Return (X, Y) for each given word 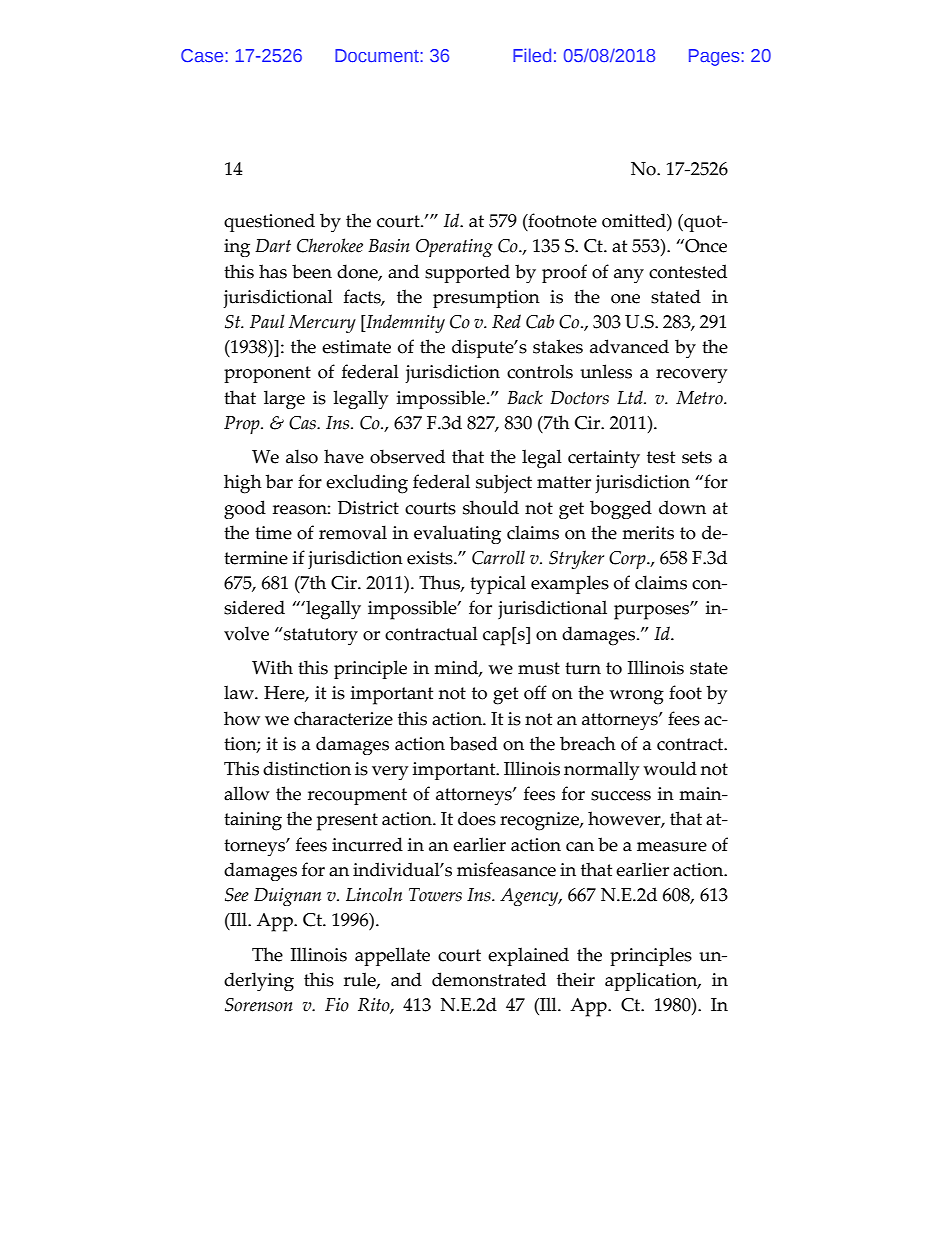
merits (648, 533)
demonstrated (489, 979)
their (576, 979)
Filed (532, 55)
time (273, 533)
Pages (715, 57)
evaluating (457, 534)
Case (203, 55)
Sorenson (259, 1005)
